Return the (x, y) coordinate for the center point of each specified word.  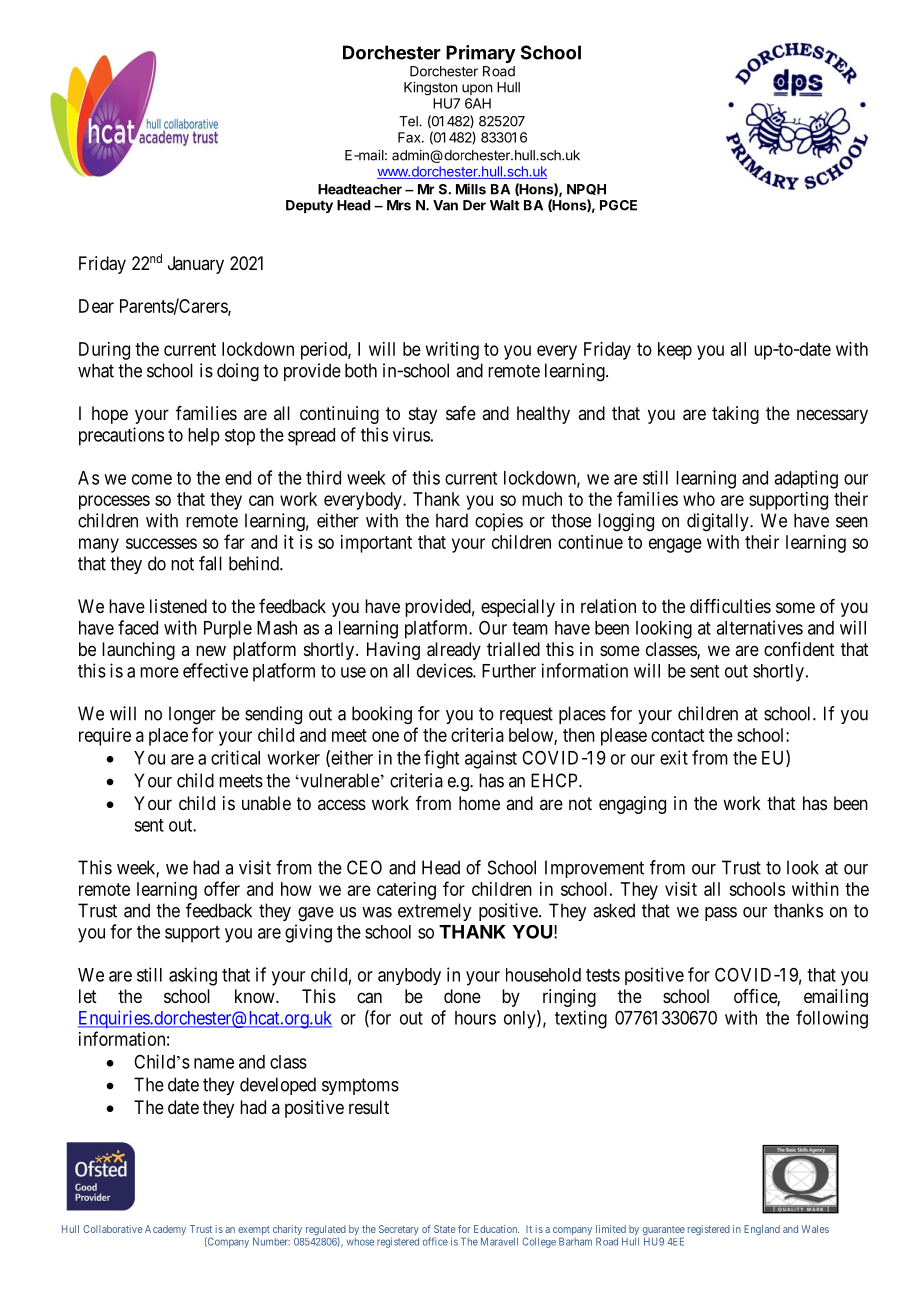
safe (461, 413)
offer (222, 888)
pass (721, 914)
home (479, 803)
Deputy (309, 206)
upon (477, 89)
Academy (165, 1230)
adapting (806, 479)
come (152, 479)
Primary (481, 54)
